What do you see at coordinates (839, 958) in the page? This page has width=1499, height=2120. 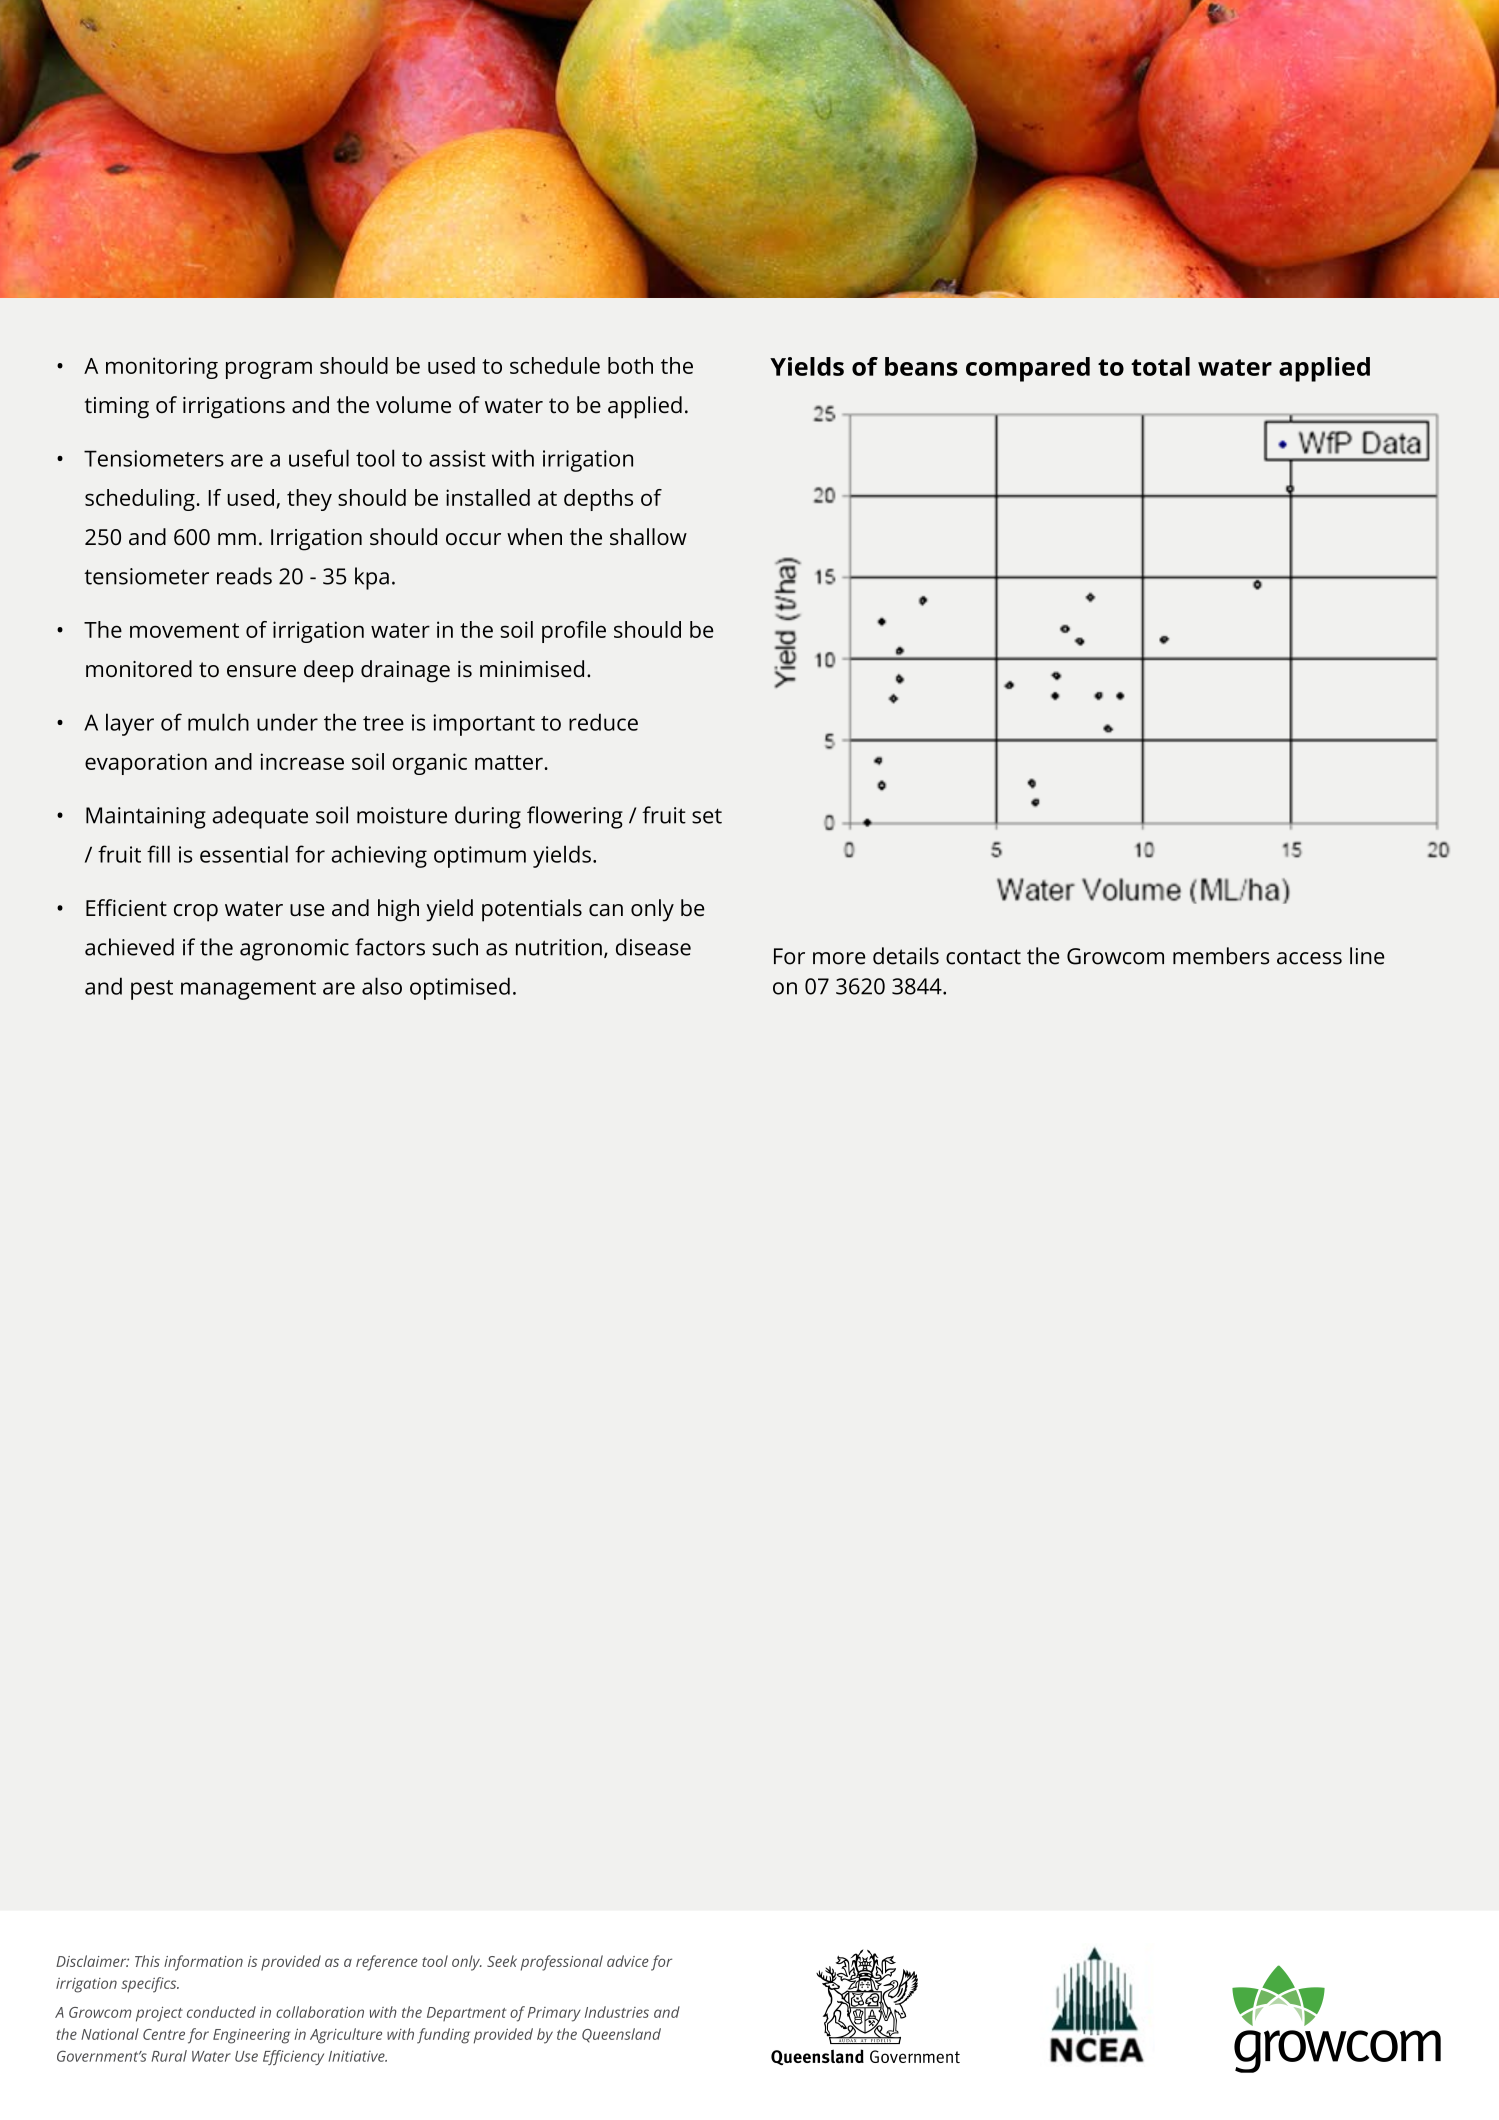 I see `more` at bounding box center [839, 958].
